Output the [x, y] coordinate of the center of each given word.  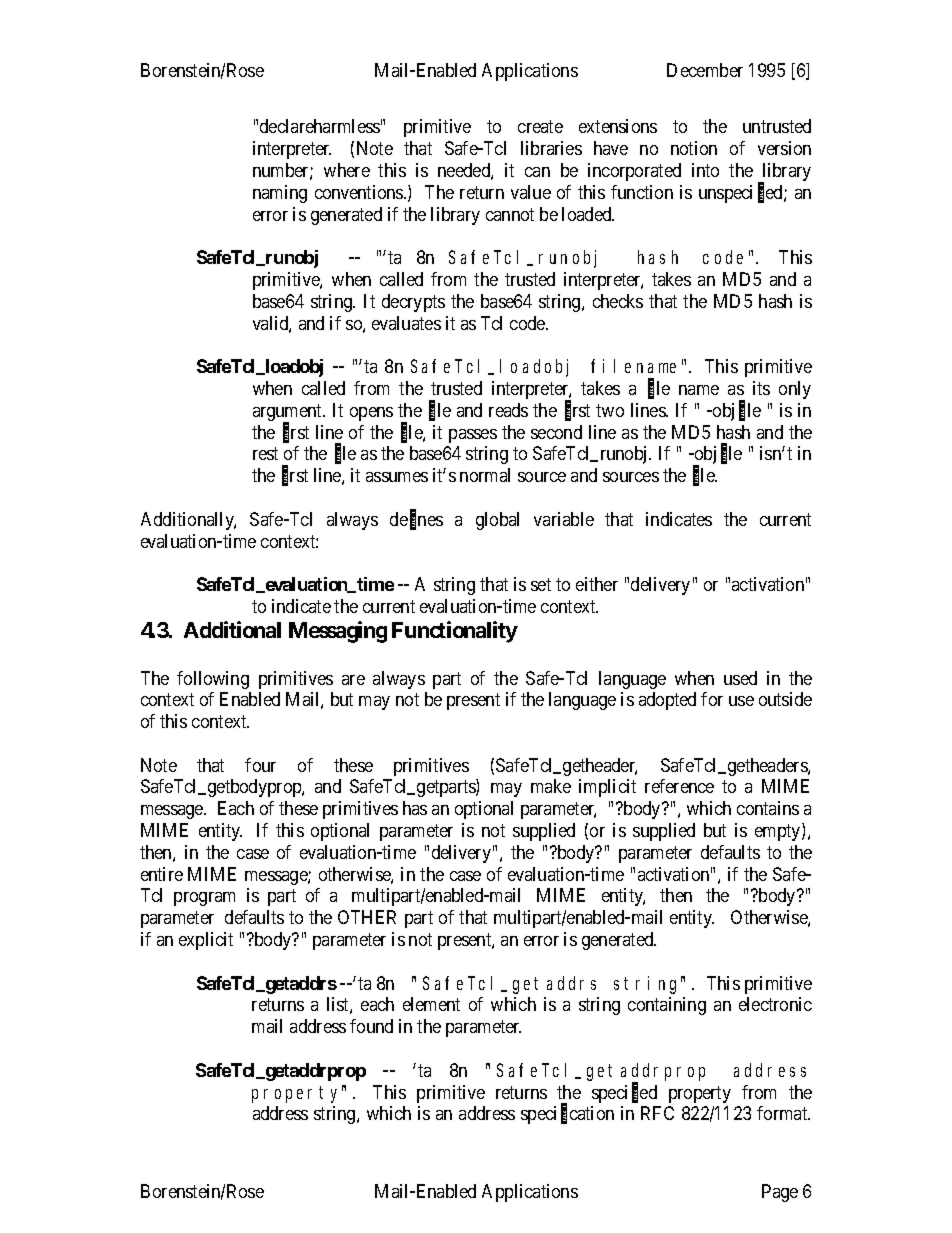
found [371, 1026]
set [541, 584]
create [540, 127]
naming [280, 194]
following [213, 680]
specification [567, 1115]
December [705, 70]
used [740, 678]
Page [780, 1193]
